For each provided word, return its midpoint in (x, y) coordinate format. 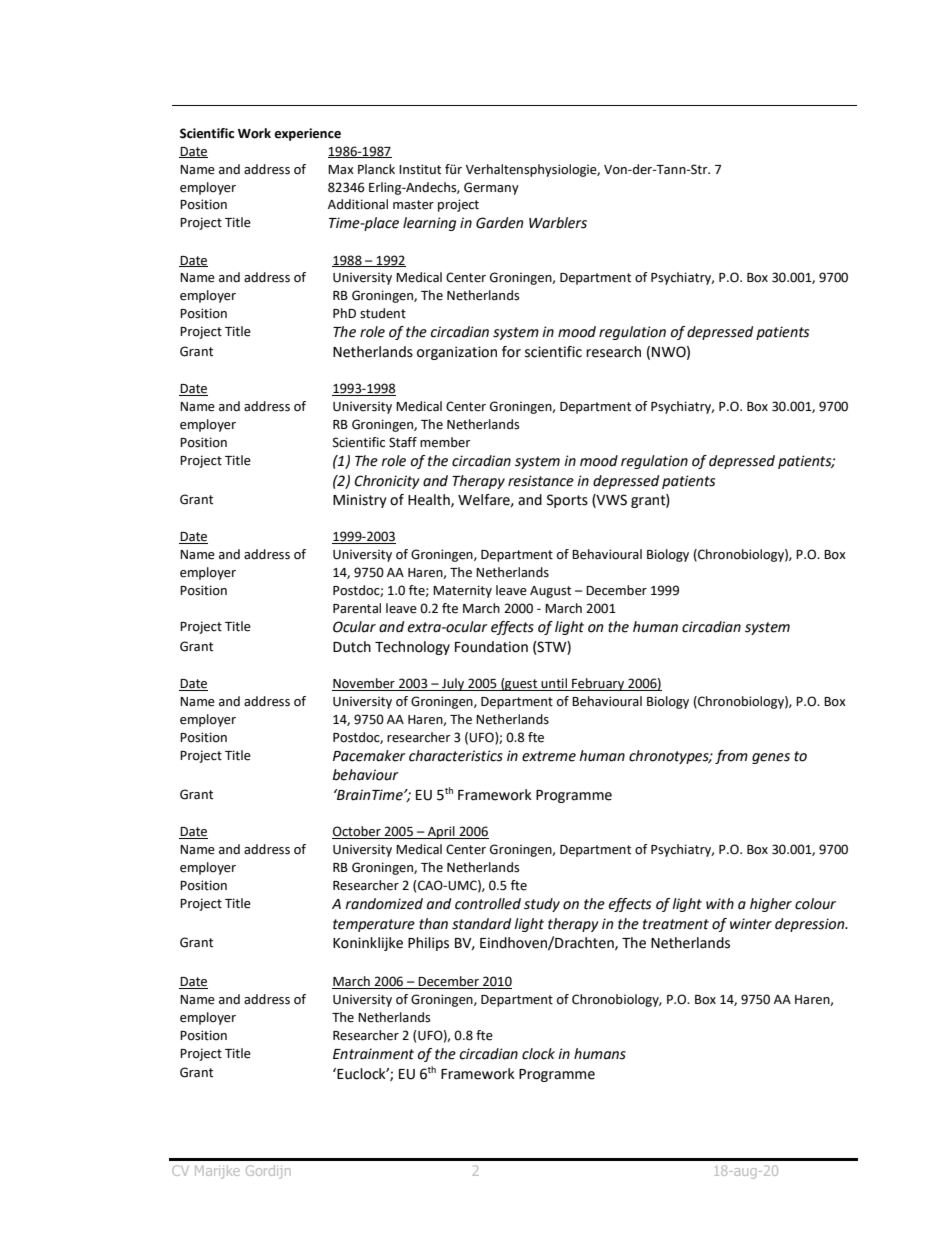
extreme (549, 756)
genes (771, 758)
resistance (541, 481)
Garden (499, 223)
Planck (376, 169)
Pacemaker (369, 756)
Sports (567, 501)
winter (751, 924)
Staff (403, 442)
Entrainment (373, 1054)
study (542, 905)
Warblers (558, 223)
